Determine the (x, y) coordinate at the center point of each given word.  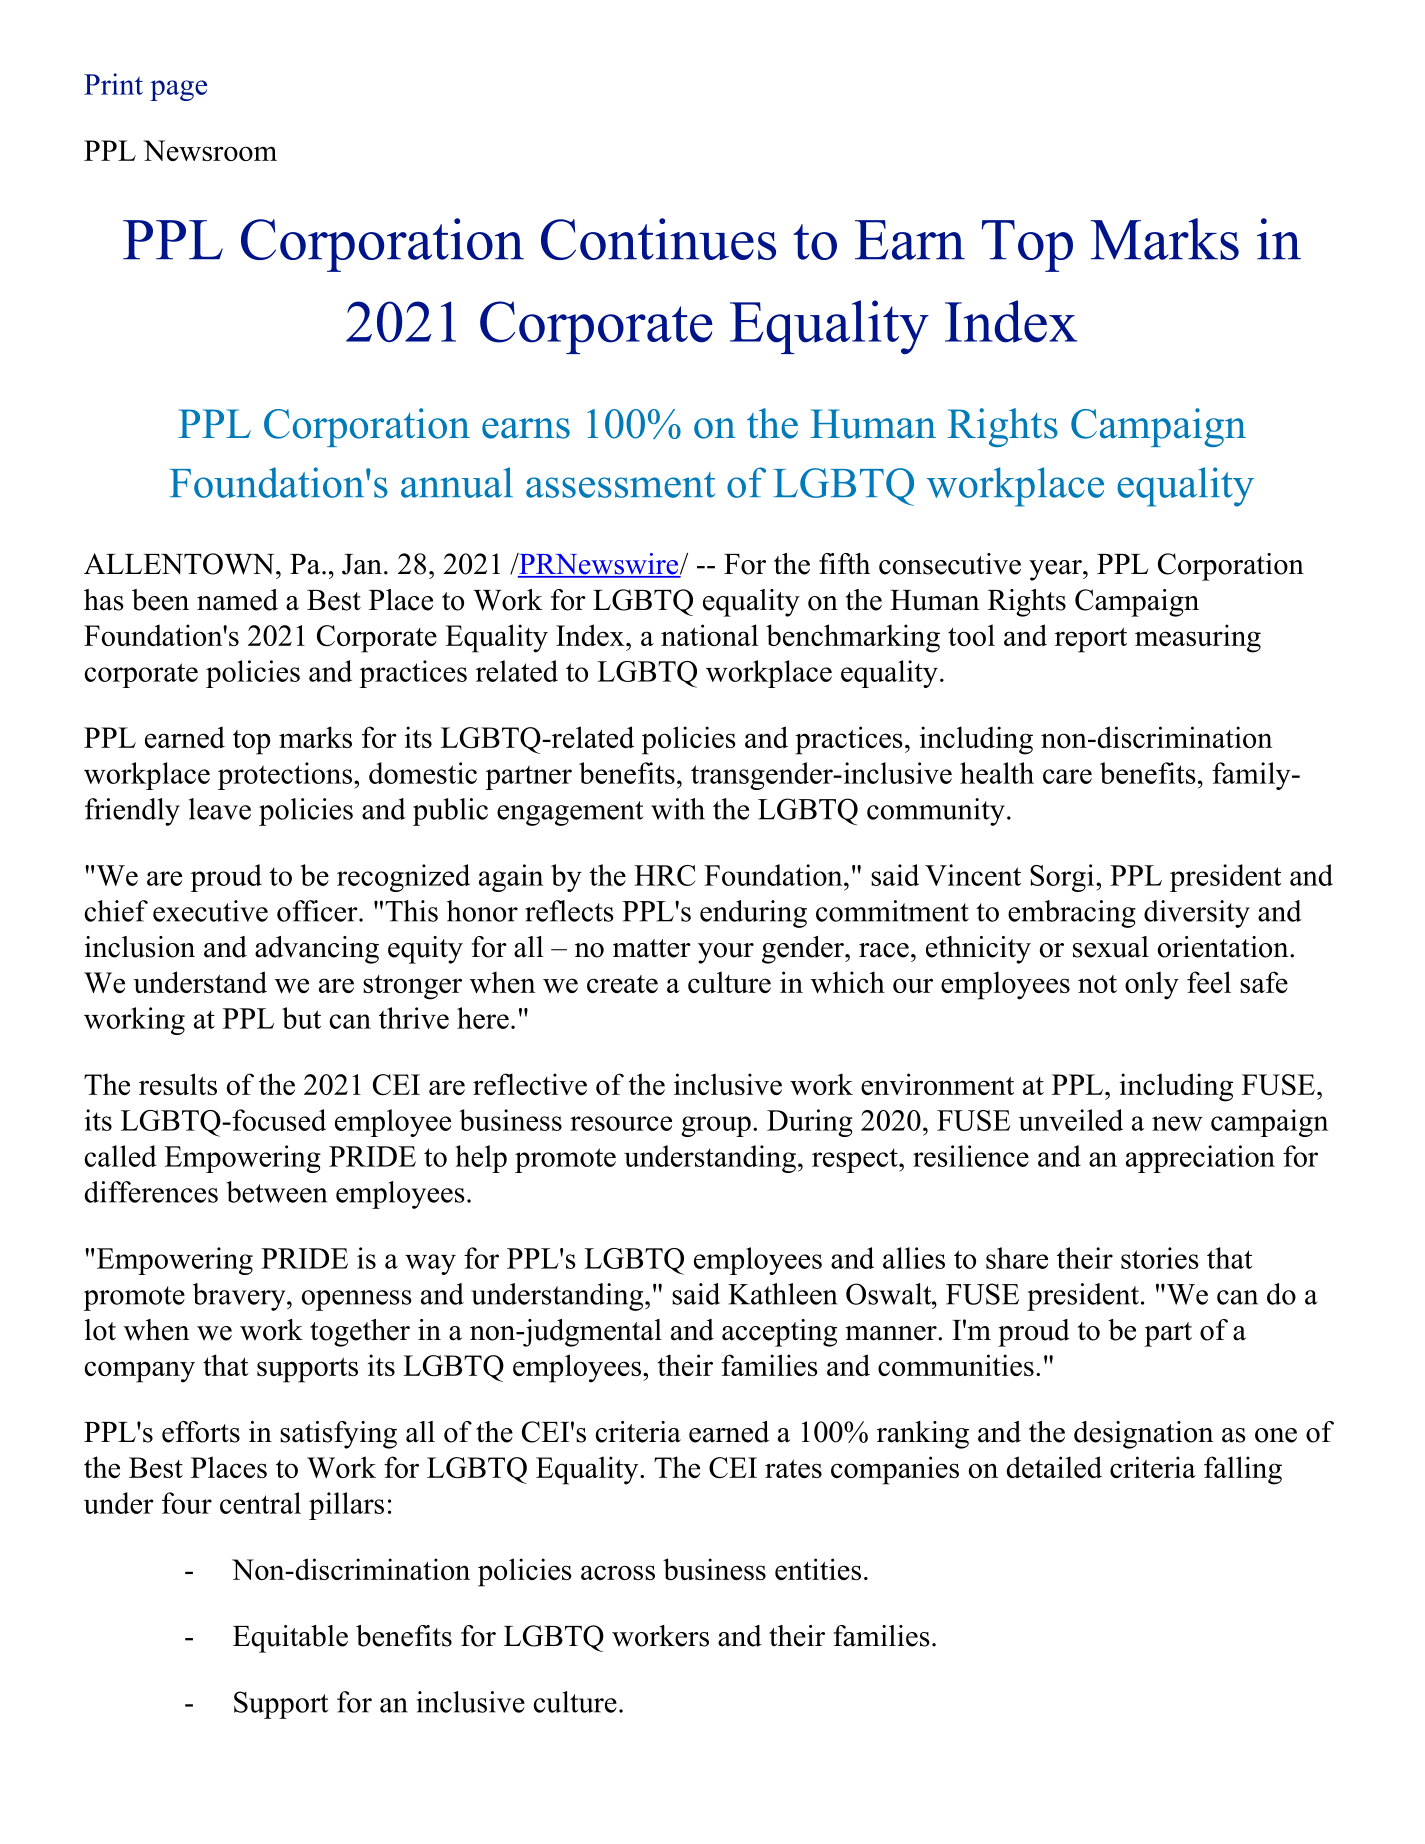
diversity (1197, 914)
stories (1160, 1258)
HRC (664, 875)
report (1091, 640)
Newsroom (210, 150)
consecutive (950, 564)
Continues (658, 239)
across (618, 1572)
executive (210, 911)
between (277, 1192)
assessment (620, 485)
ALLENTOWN (180, 564)
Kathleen (782, 1294)
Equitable (290, 1639)
